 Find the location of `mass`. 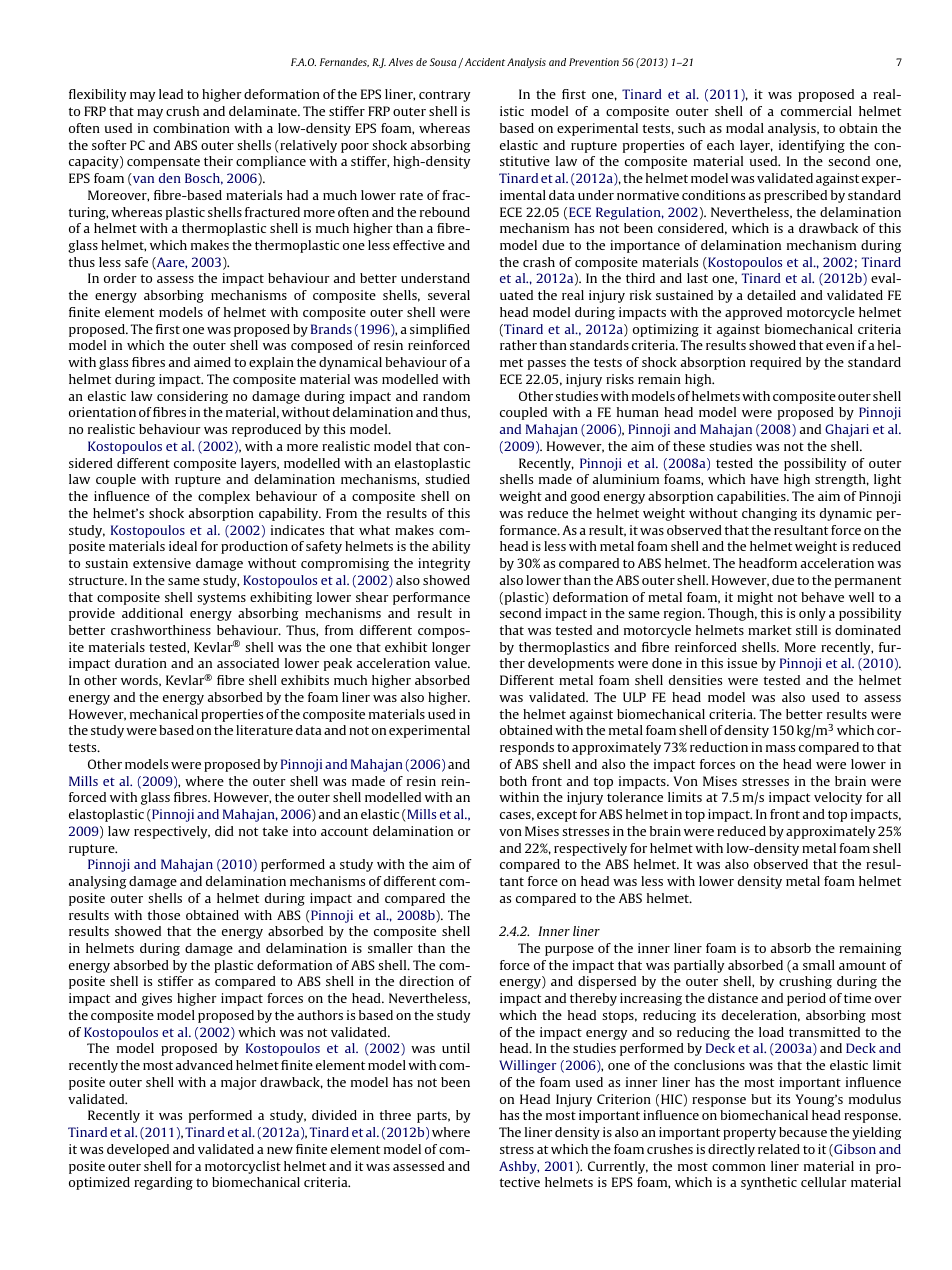

mass is located at coordinates (780, 748).
